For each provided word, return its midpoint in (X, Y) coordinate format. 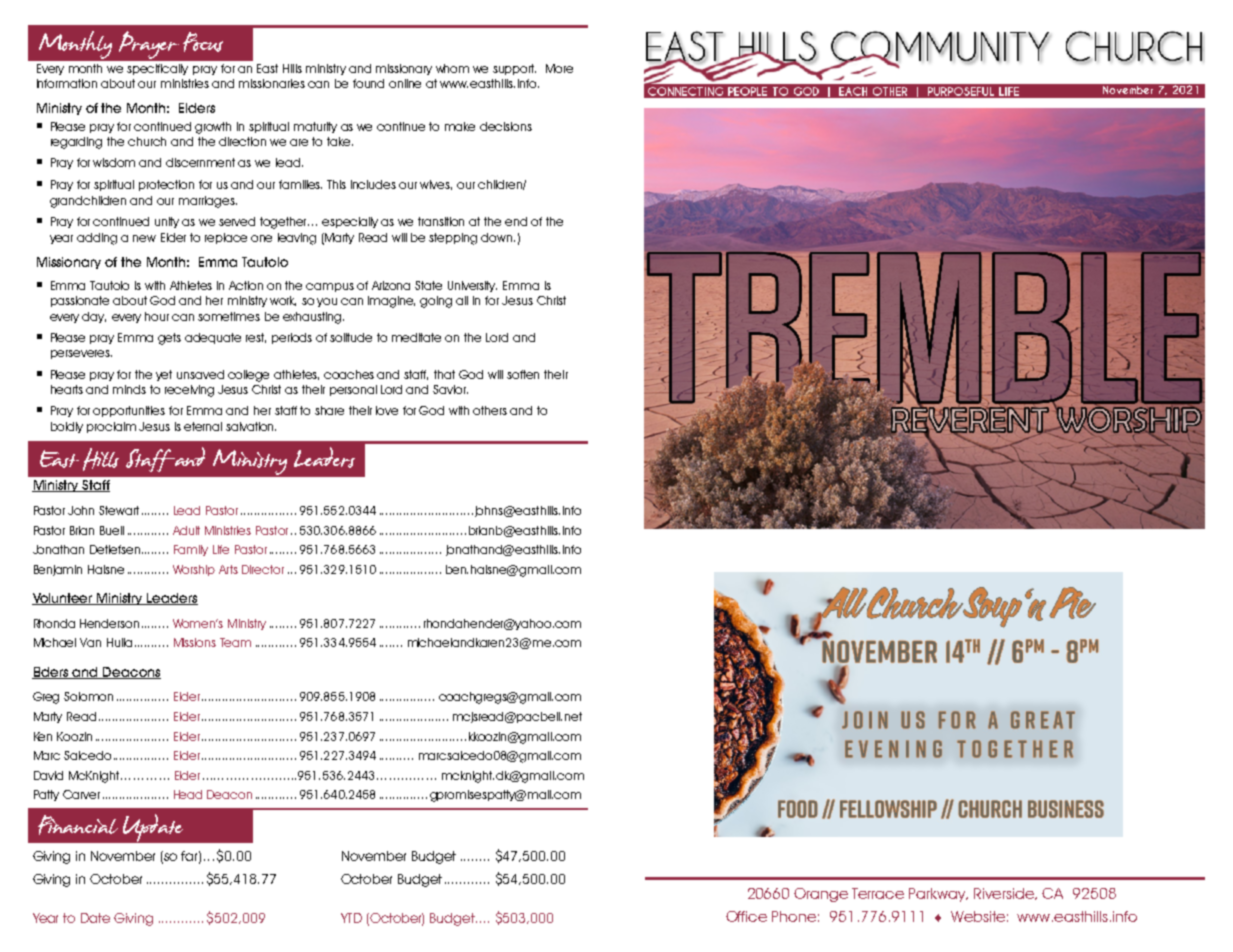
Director (263, 569)
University (472, 286)
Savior (450, 389)
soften (523, 374)
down (498, 237)
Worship (194, 570)
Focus (203, 42)
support (514, 69)
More (559, 68)
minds (129, 389)
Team (235, 642)
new (144, 238)
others (490, 410)
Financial (78, 825)
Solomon (88, 696)
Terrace (878, 893)
